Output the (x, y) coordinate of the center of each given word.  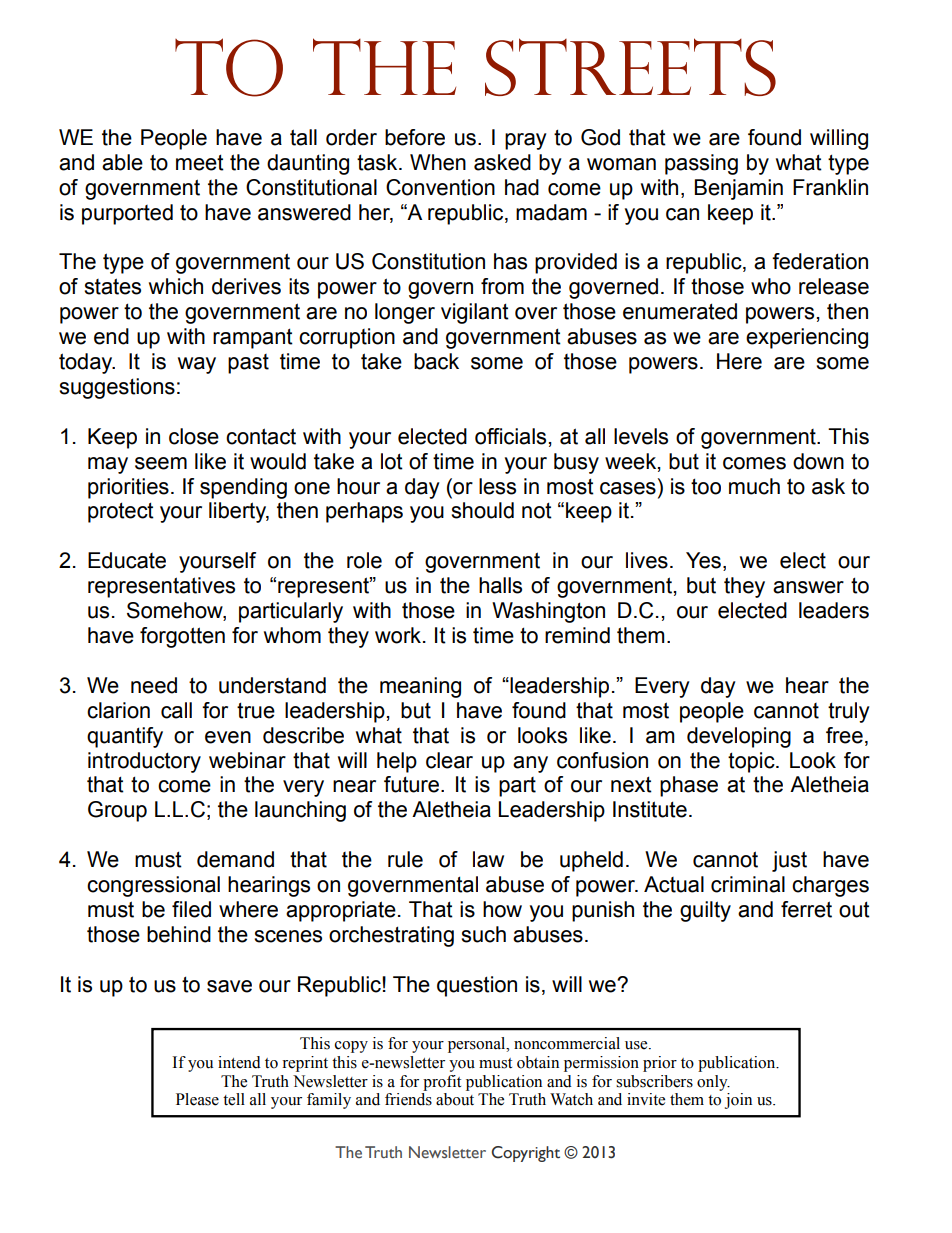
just (789, 861)
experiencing (807, 338)
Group (117, 811)
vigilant (475, 313)
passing (701, 164)
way (197, 365)
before (415, 137)
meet (200, 162)
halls (500, 585)
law (488, 859)
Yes (703, 560)
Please (197, 1099)
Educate (127, 560)
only (713, 1083)
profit (442, 1083)
